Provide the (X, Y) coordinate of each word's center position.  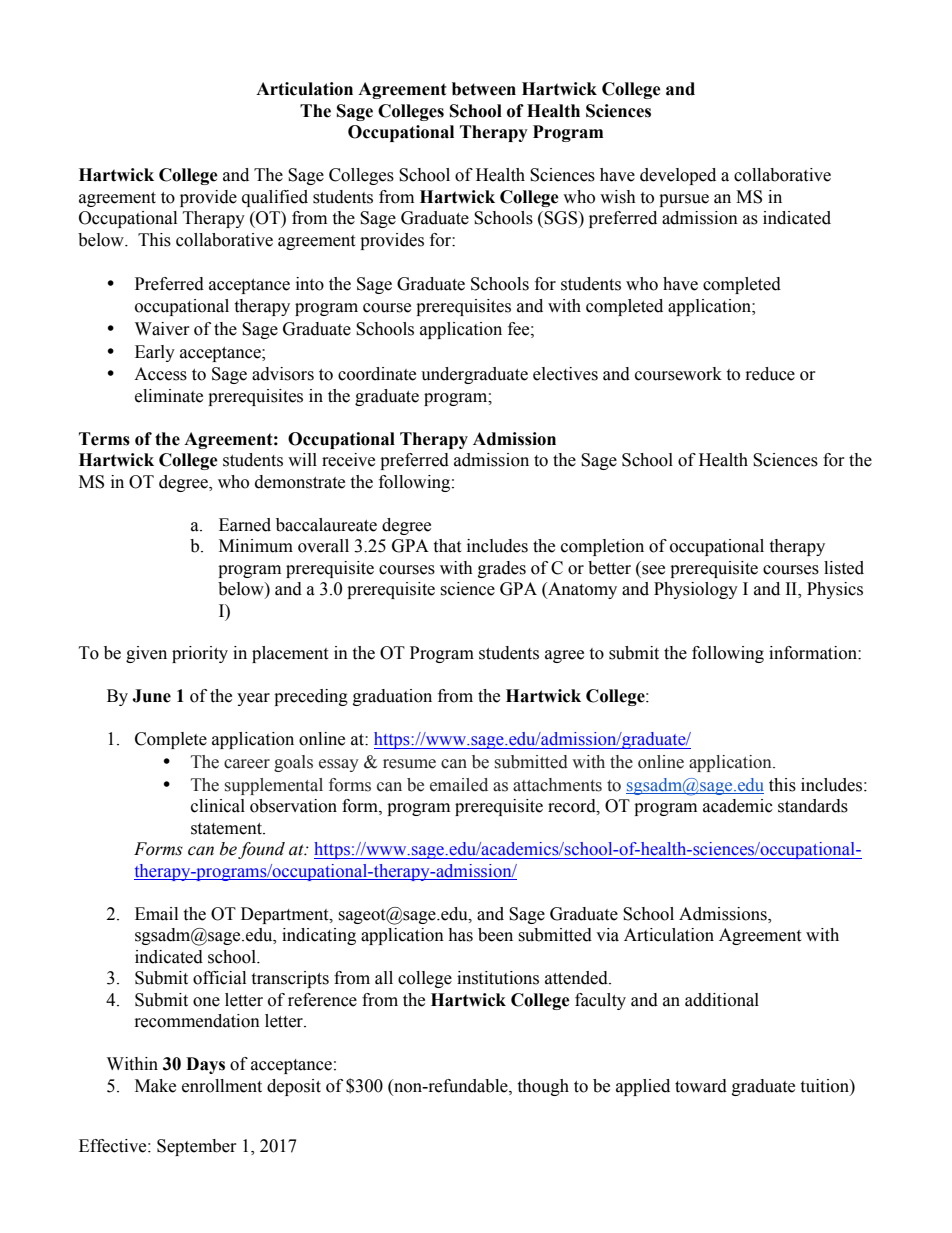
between (484, 89)
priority (200, 654)
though (543, 1087)
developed (678, 176)
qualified (275, 198)
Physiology (696, 590)
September (197, 1147)
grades (502, 569)
